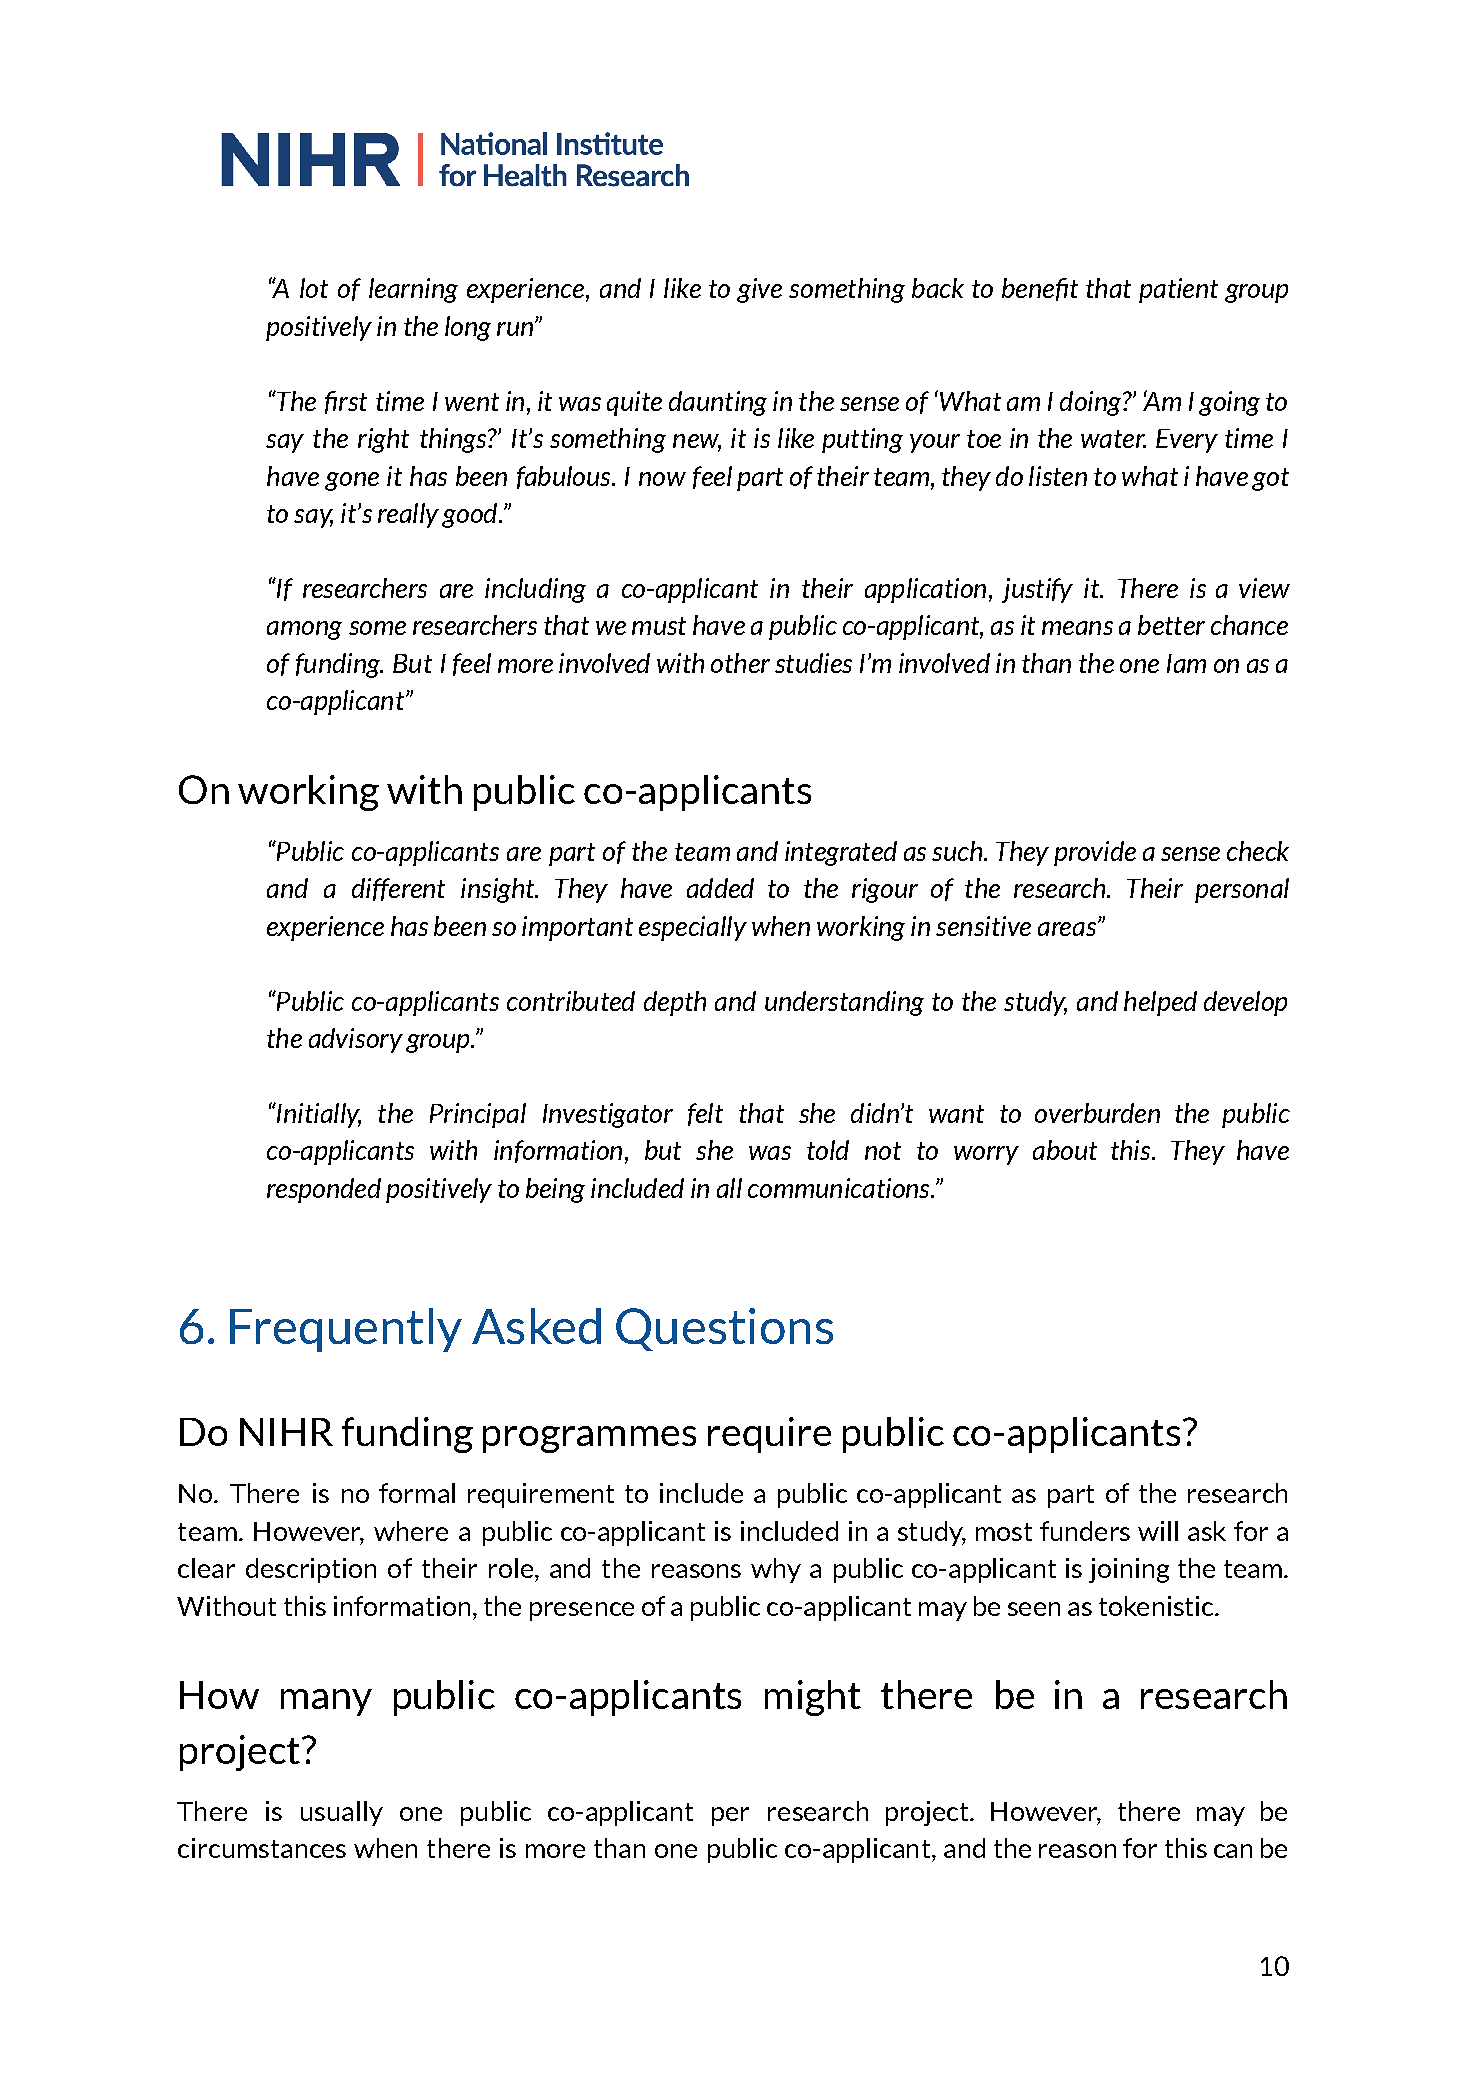 This page has height=2075, width=1469. Describe the element at coordinates (314, 288) in the page. I see `lot` at that location.
